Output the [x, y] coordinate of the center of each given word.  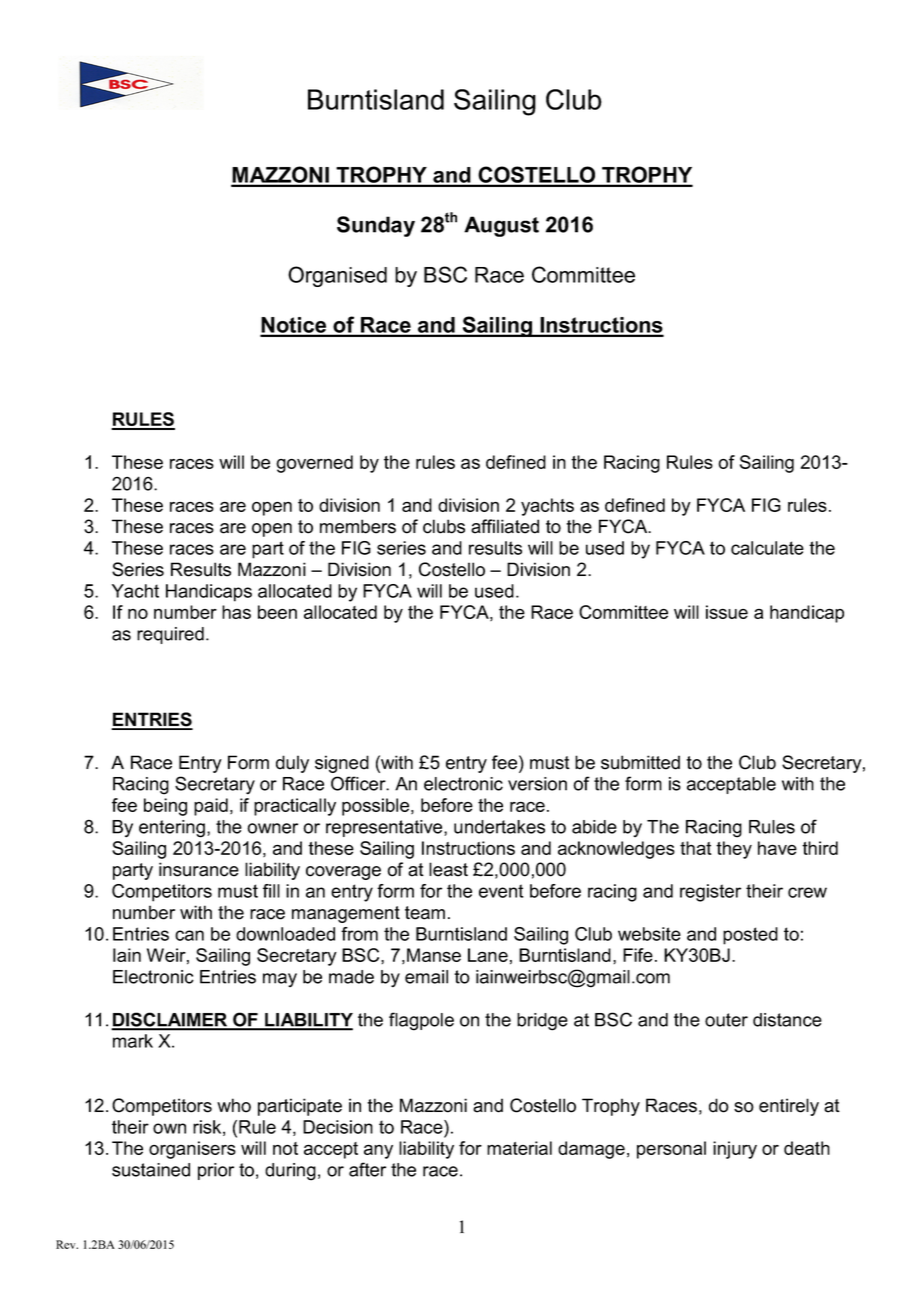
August [501, 226]
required [170, 635]
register [710, 893]
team [425, 913]
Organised [337, 276]
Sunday [376, 226]
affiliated [505, 526]
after [367, 1169]
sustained [151, 1170]
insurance [199, 869]
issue [727, 612]
